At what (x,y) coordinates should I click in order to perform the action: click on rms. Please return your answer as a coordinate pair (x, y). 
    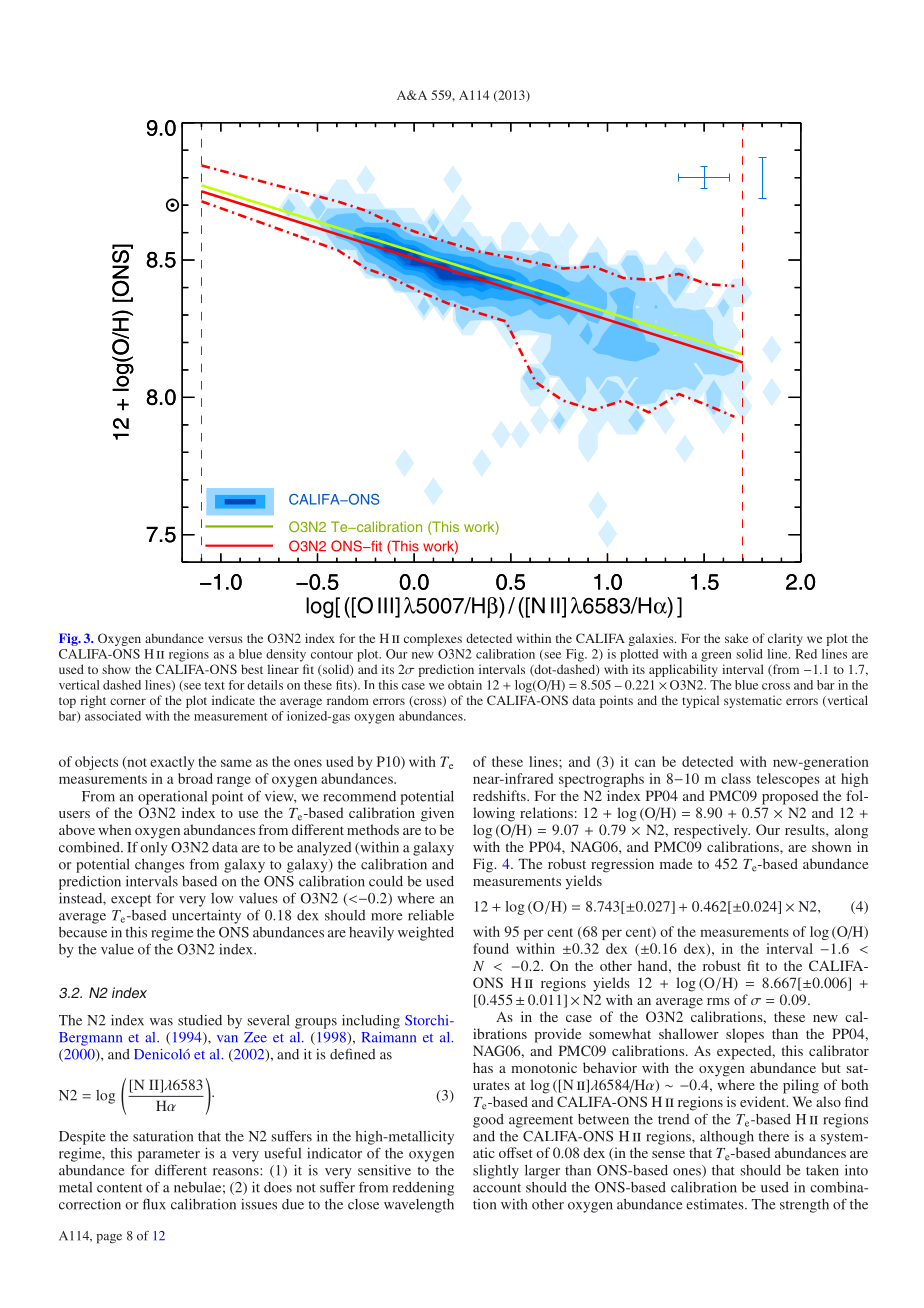
    Looking at the image, I should click on (718, 1001).
